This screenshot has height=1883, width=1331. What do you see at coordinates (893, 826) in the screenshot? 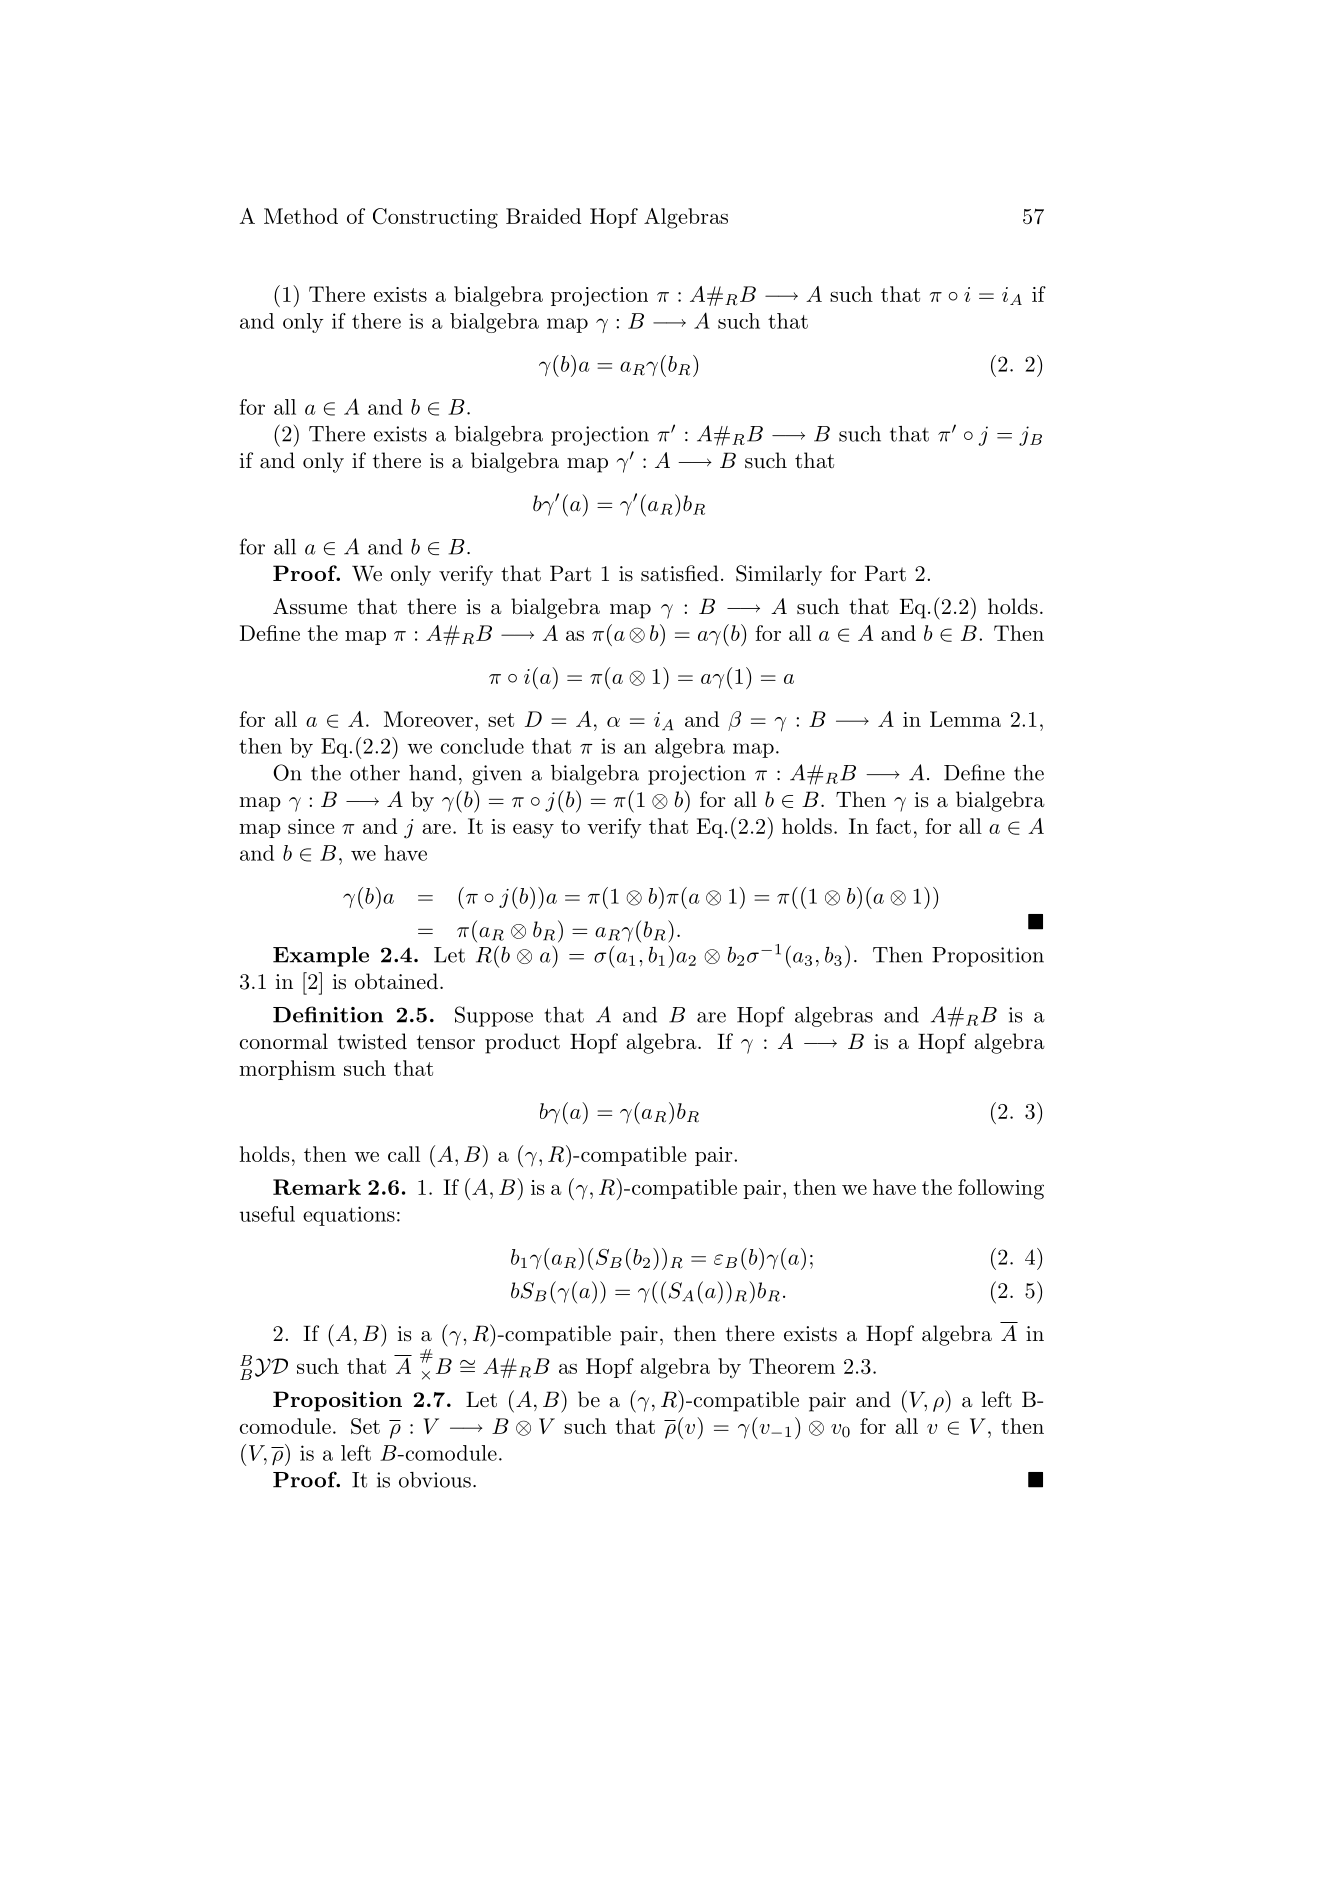
I see `fact` at bounding box center [893, 826].
